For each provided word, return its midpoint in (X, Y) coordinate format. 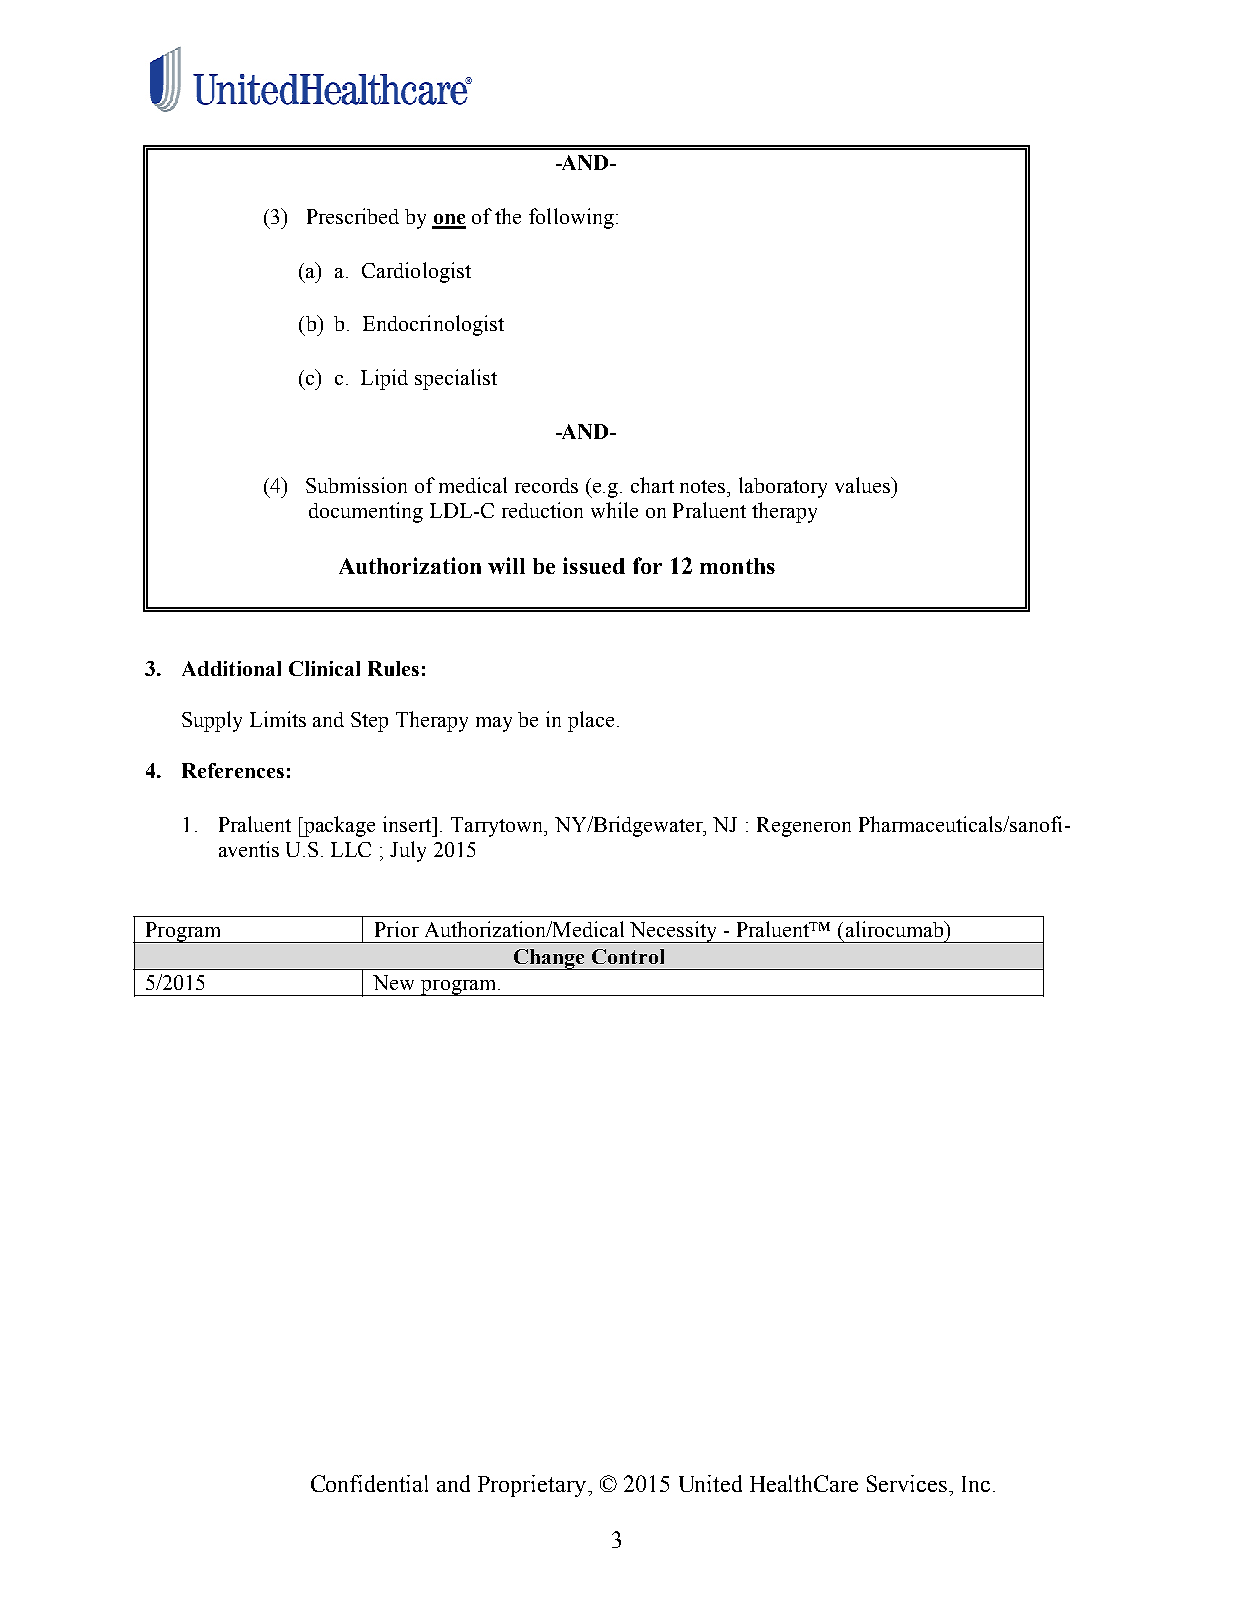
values (864, 485)
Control (628, 956)
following (571, 218)
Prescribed (353, 216)
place (591, 721)
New (393, 982)
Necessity (674, 932)
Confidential (369, 1483)
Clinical (324, 668)
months (737, 566)
